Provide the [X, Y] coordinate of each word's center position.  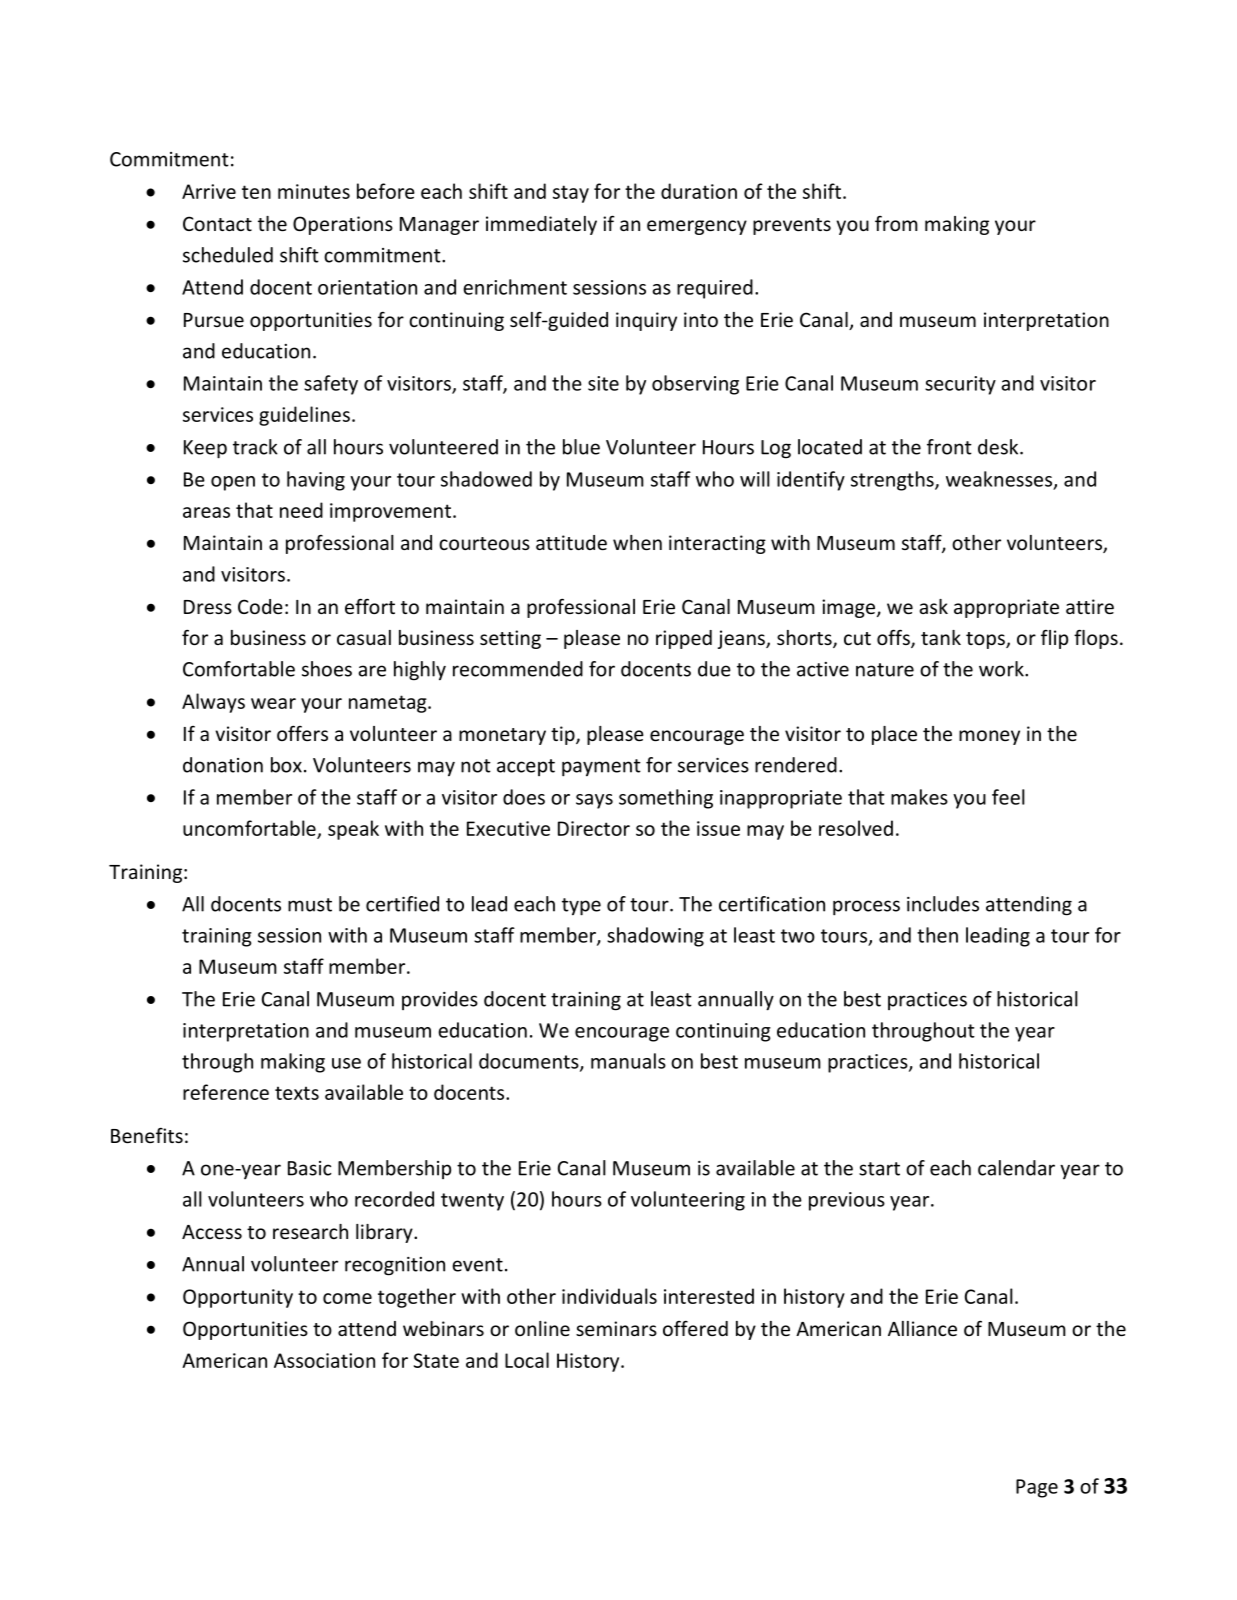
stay [571, 194]
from [896, 223]
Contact [217, 223]
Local [527, 1360]
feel [1008, 797]
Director [594, 828]
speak [353, 830]
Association [324, 1360]
